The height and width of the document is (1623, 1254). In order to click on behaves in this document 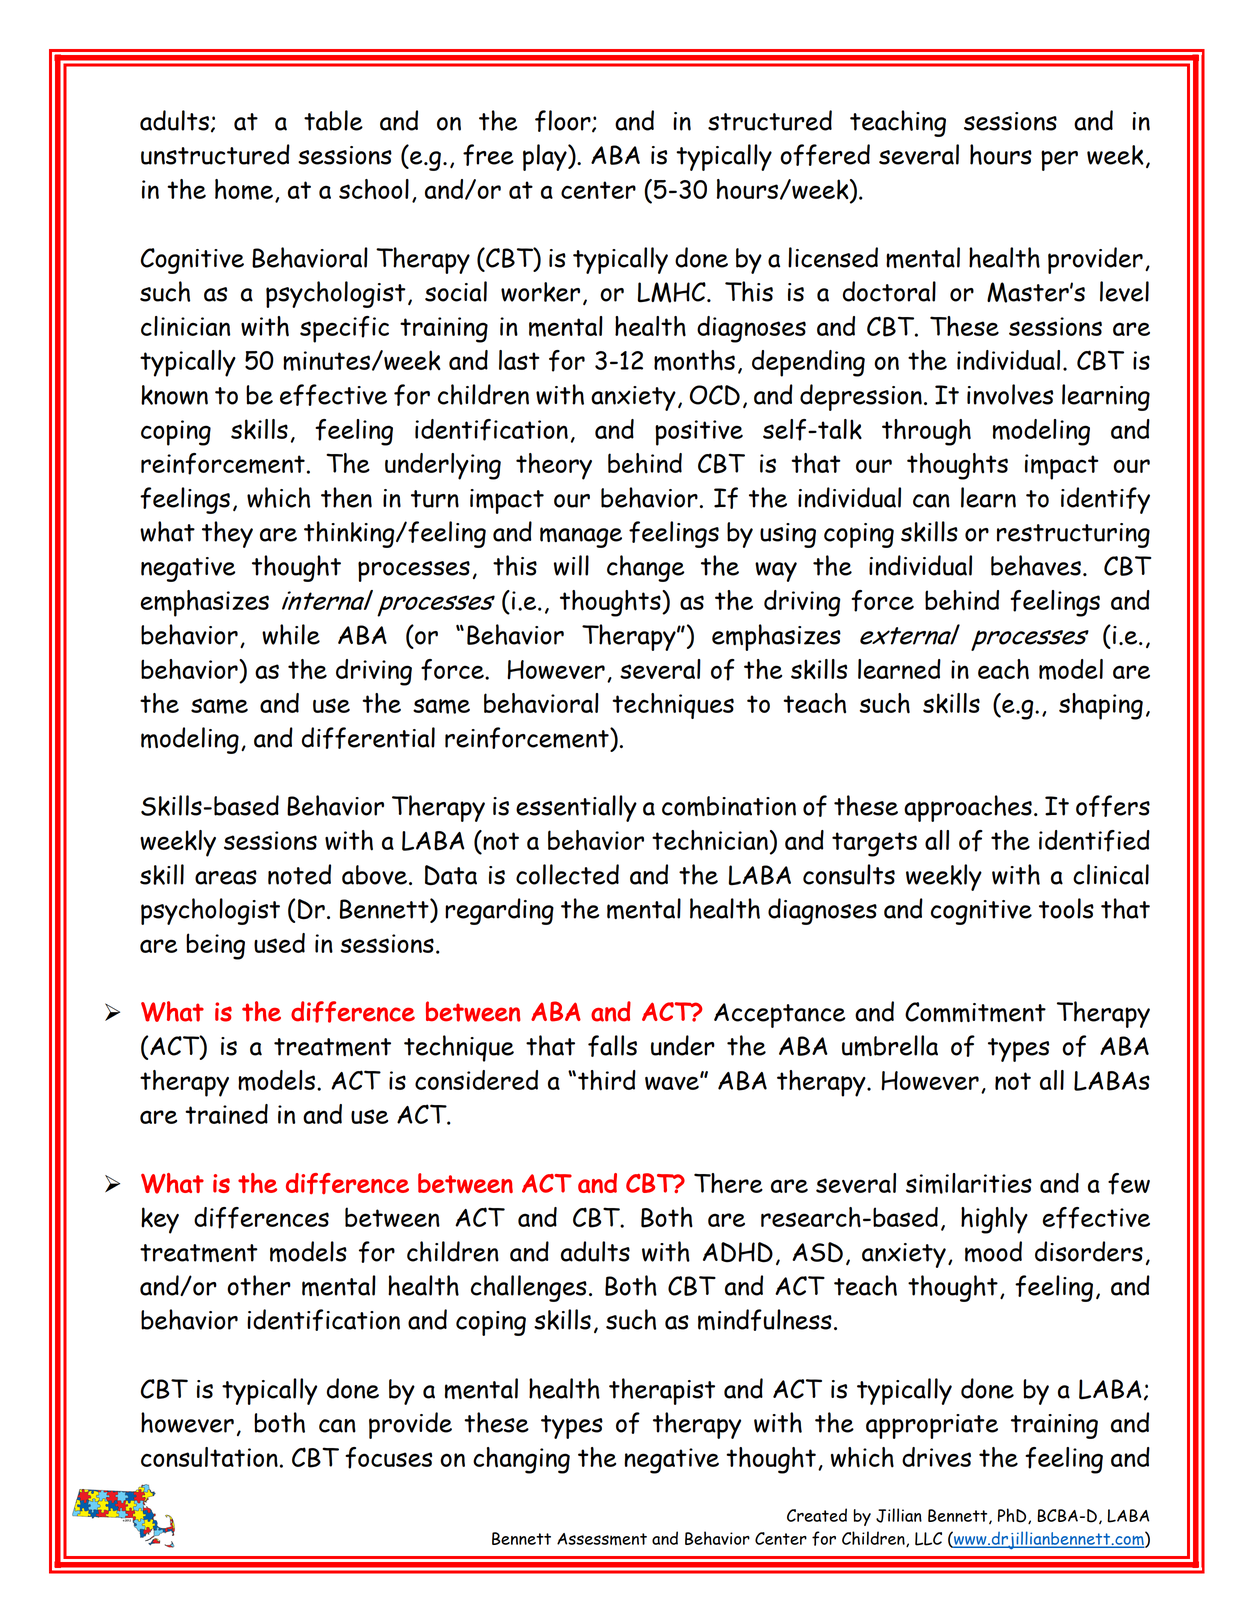, I will do `click(1036, 565)`.
